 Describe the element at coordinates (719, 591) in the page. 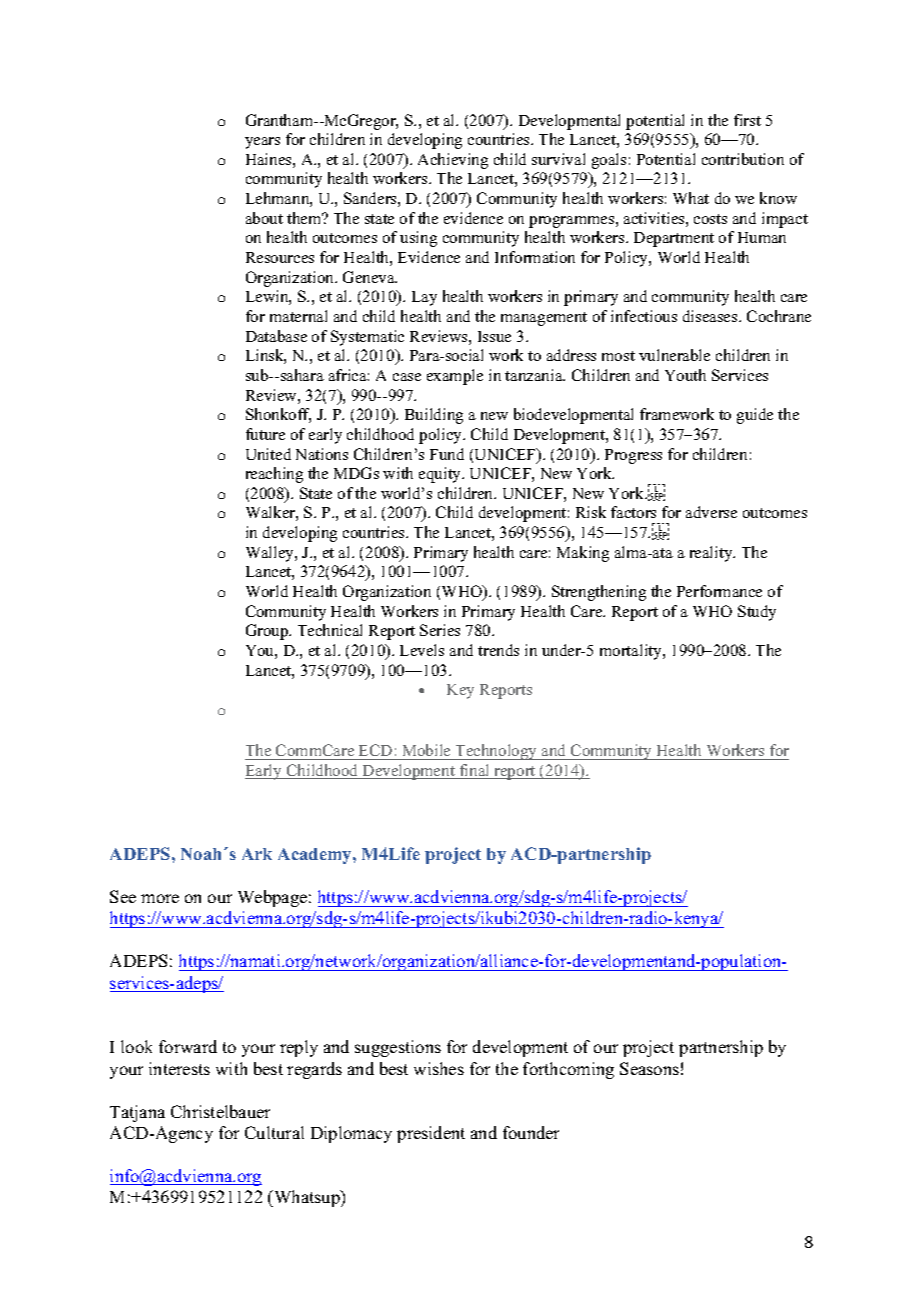

I see `Performance` at that location.
